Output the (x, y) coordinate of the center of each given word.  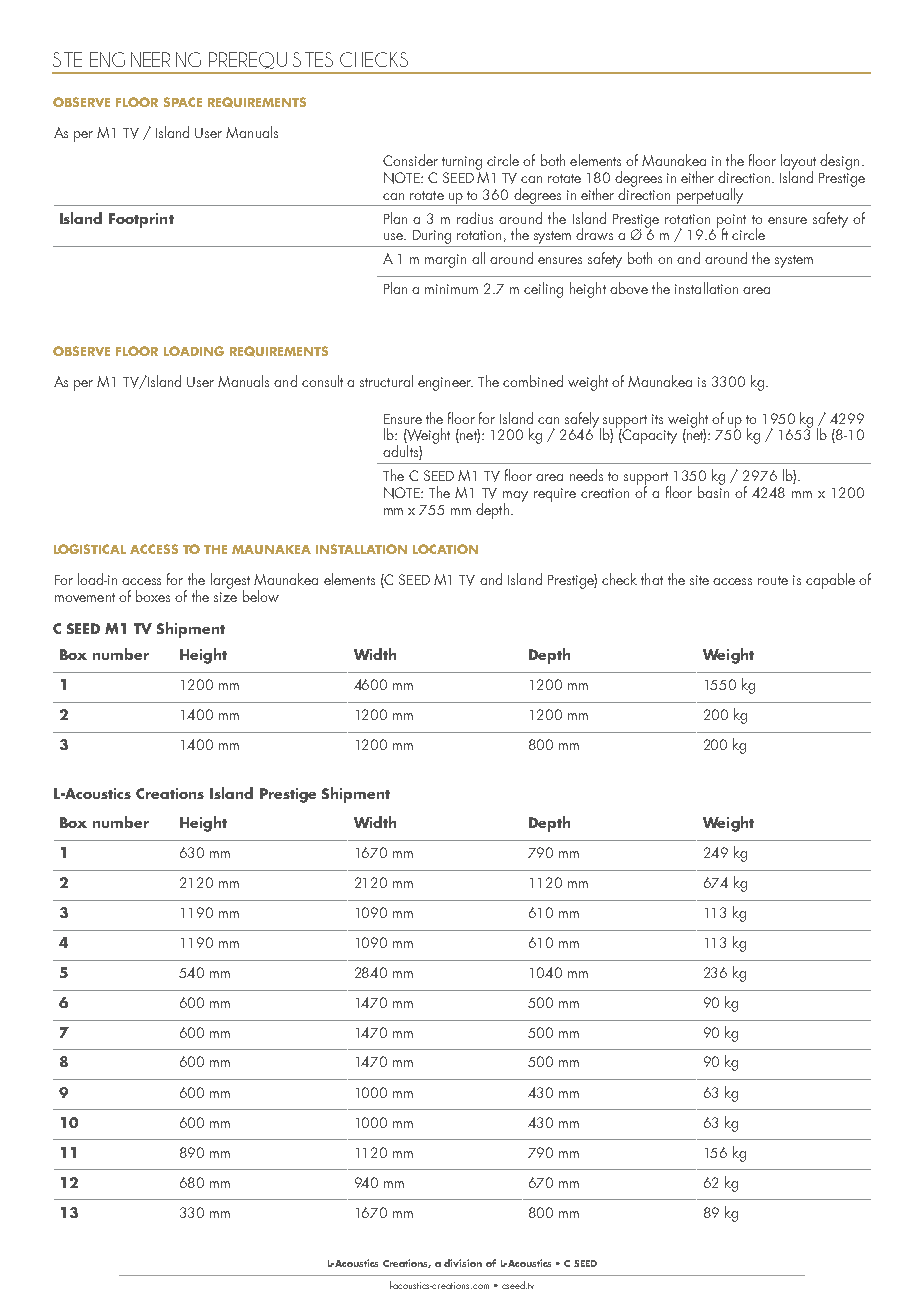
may (515, 497)
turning (462, 163)
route (773, 580)
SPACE (183, 102)
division (463, 1263)
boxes (153, 596)
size (225, 597)
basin (713, 491)
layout (798, 163)
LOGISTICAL (90, 549)
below (261, 596)
